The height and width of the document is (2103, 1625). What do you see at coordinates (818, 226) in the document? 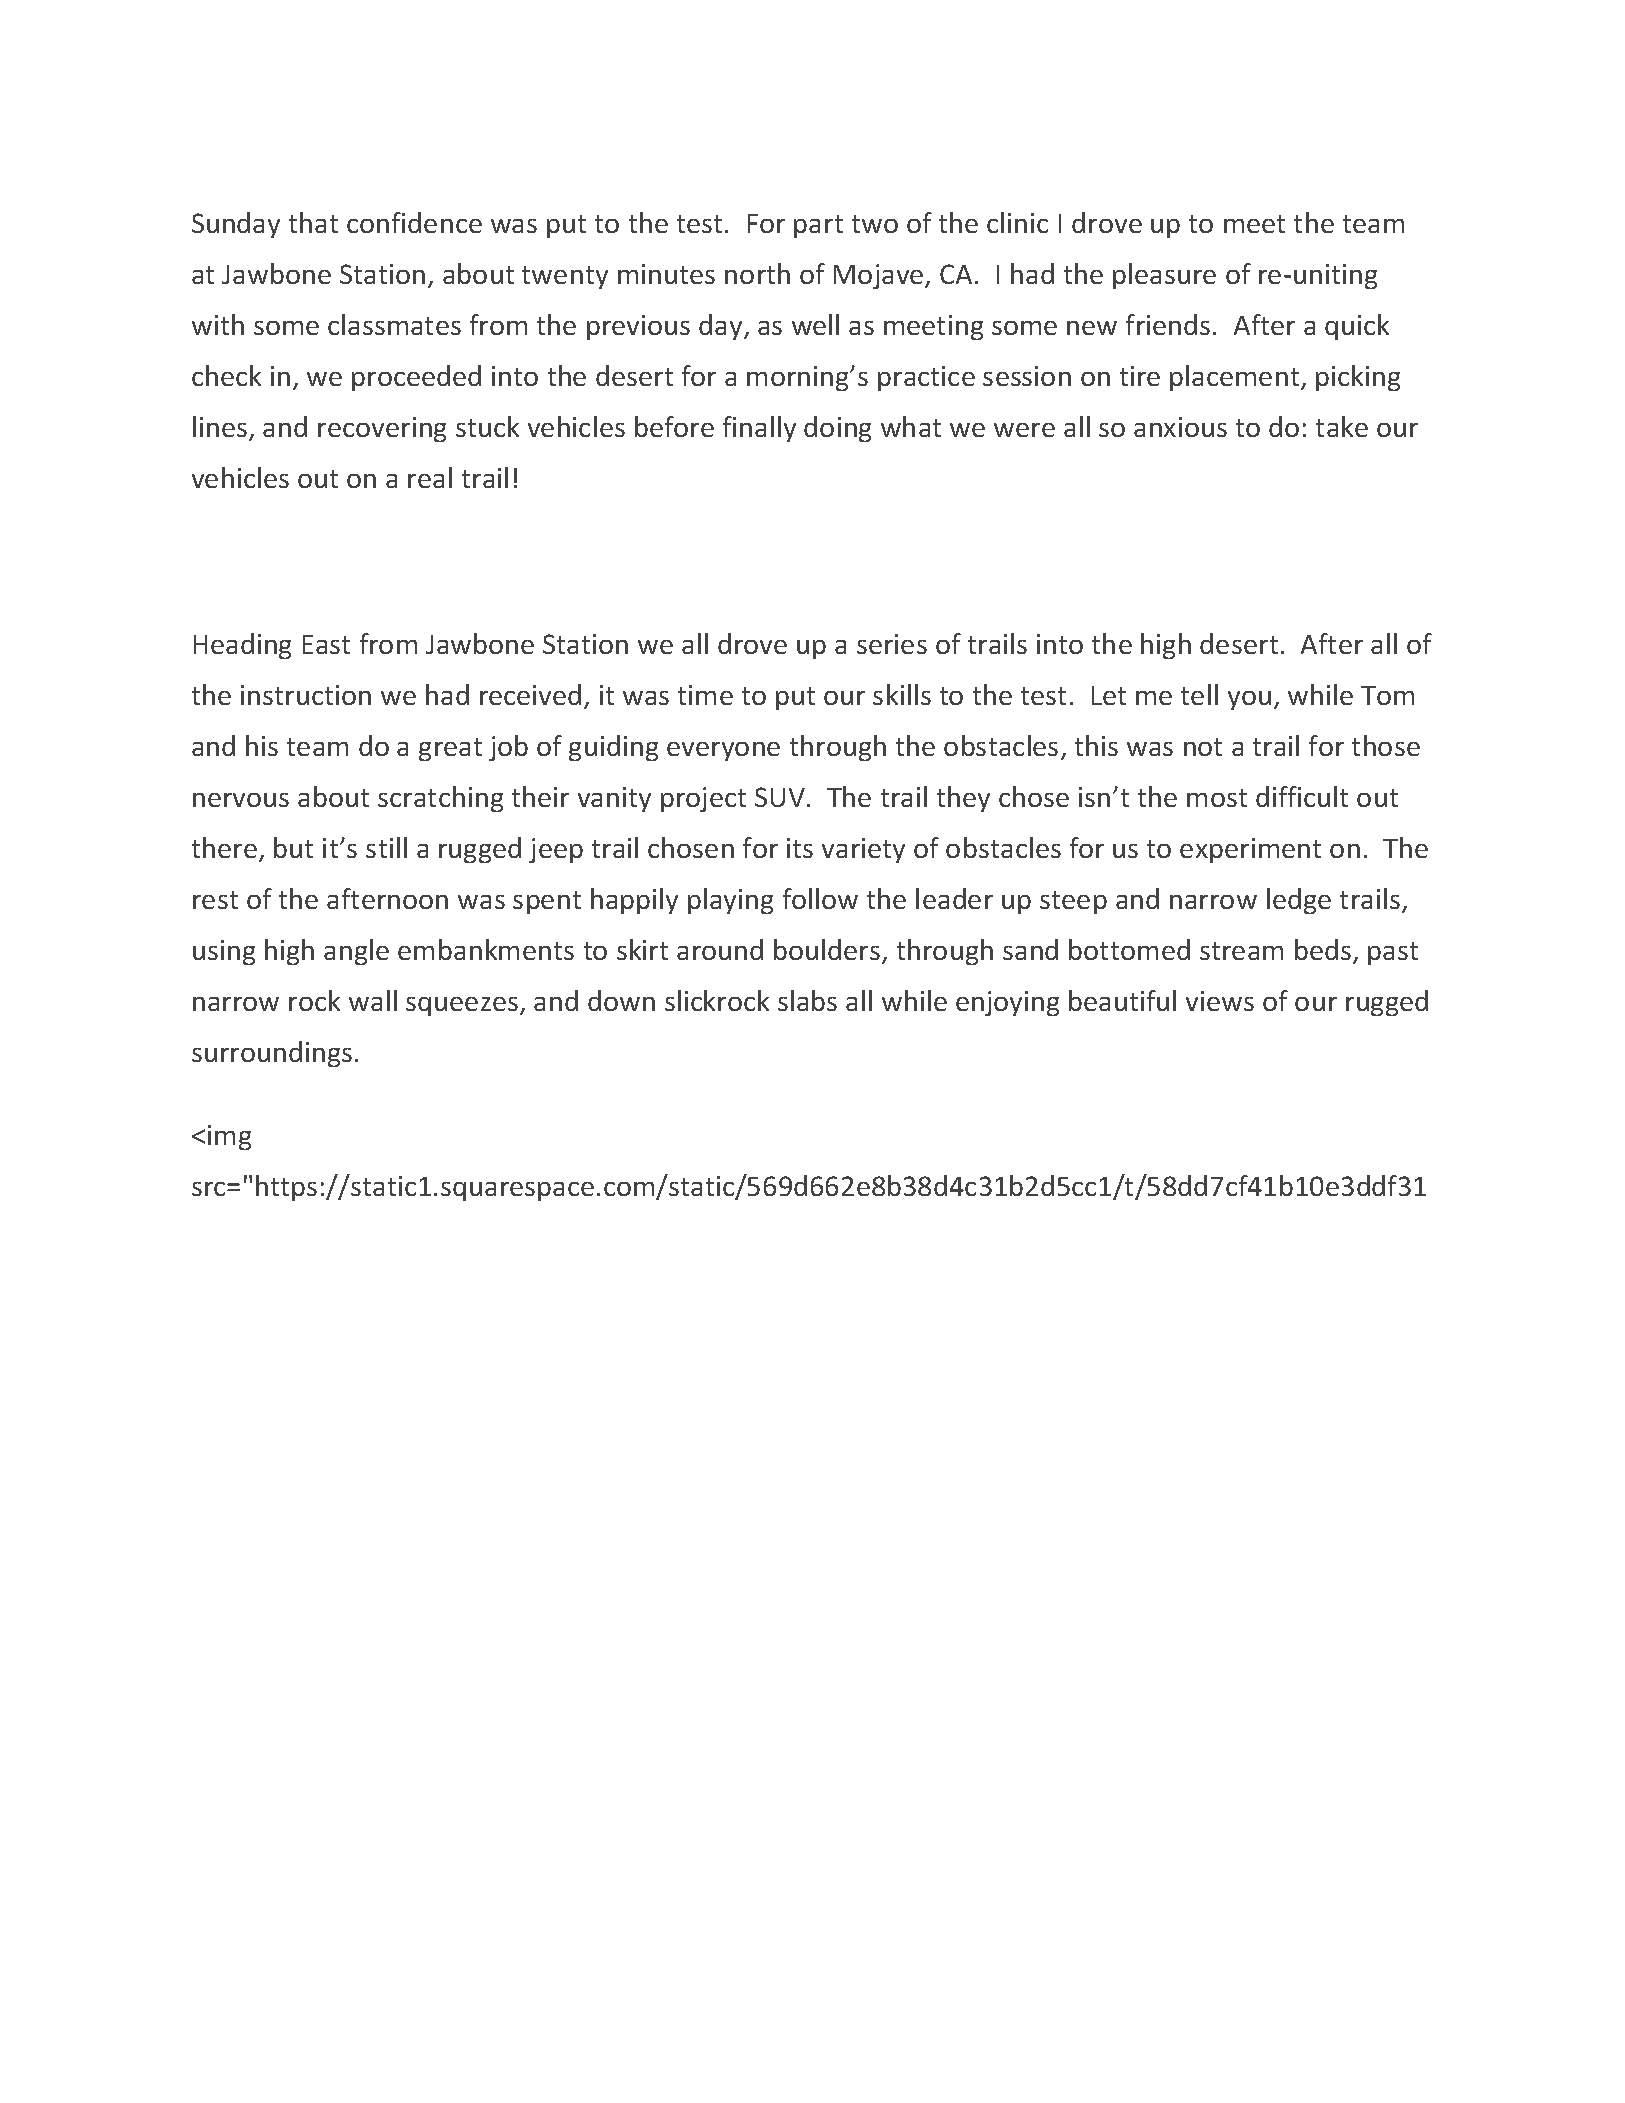
I see `part` at bounding box center [818, 226].
